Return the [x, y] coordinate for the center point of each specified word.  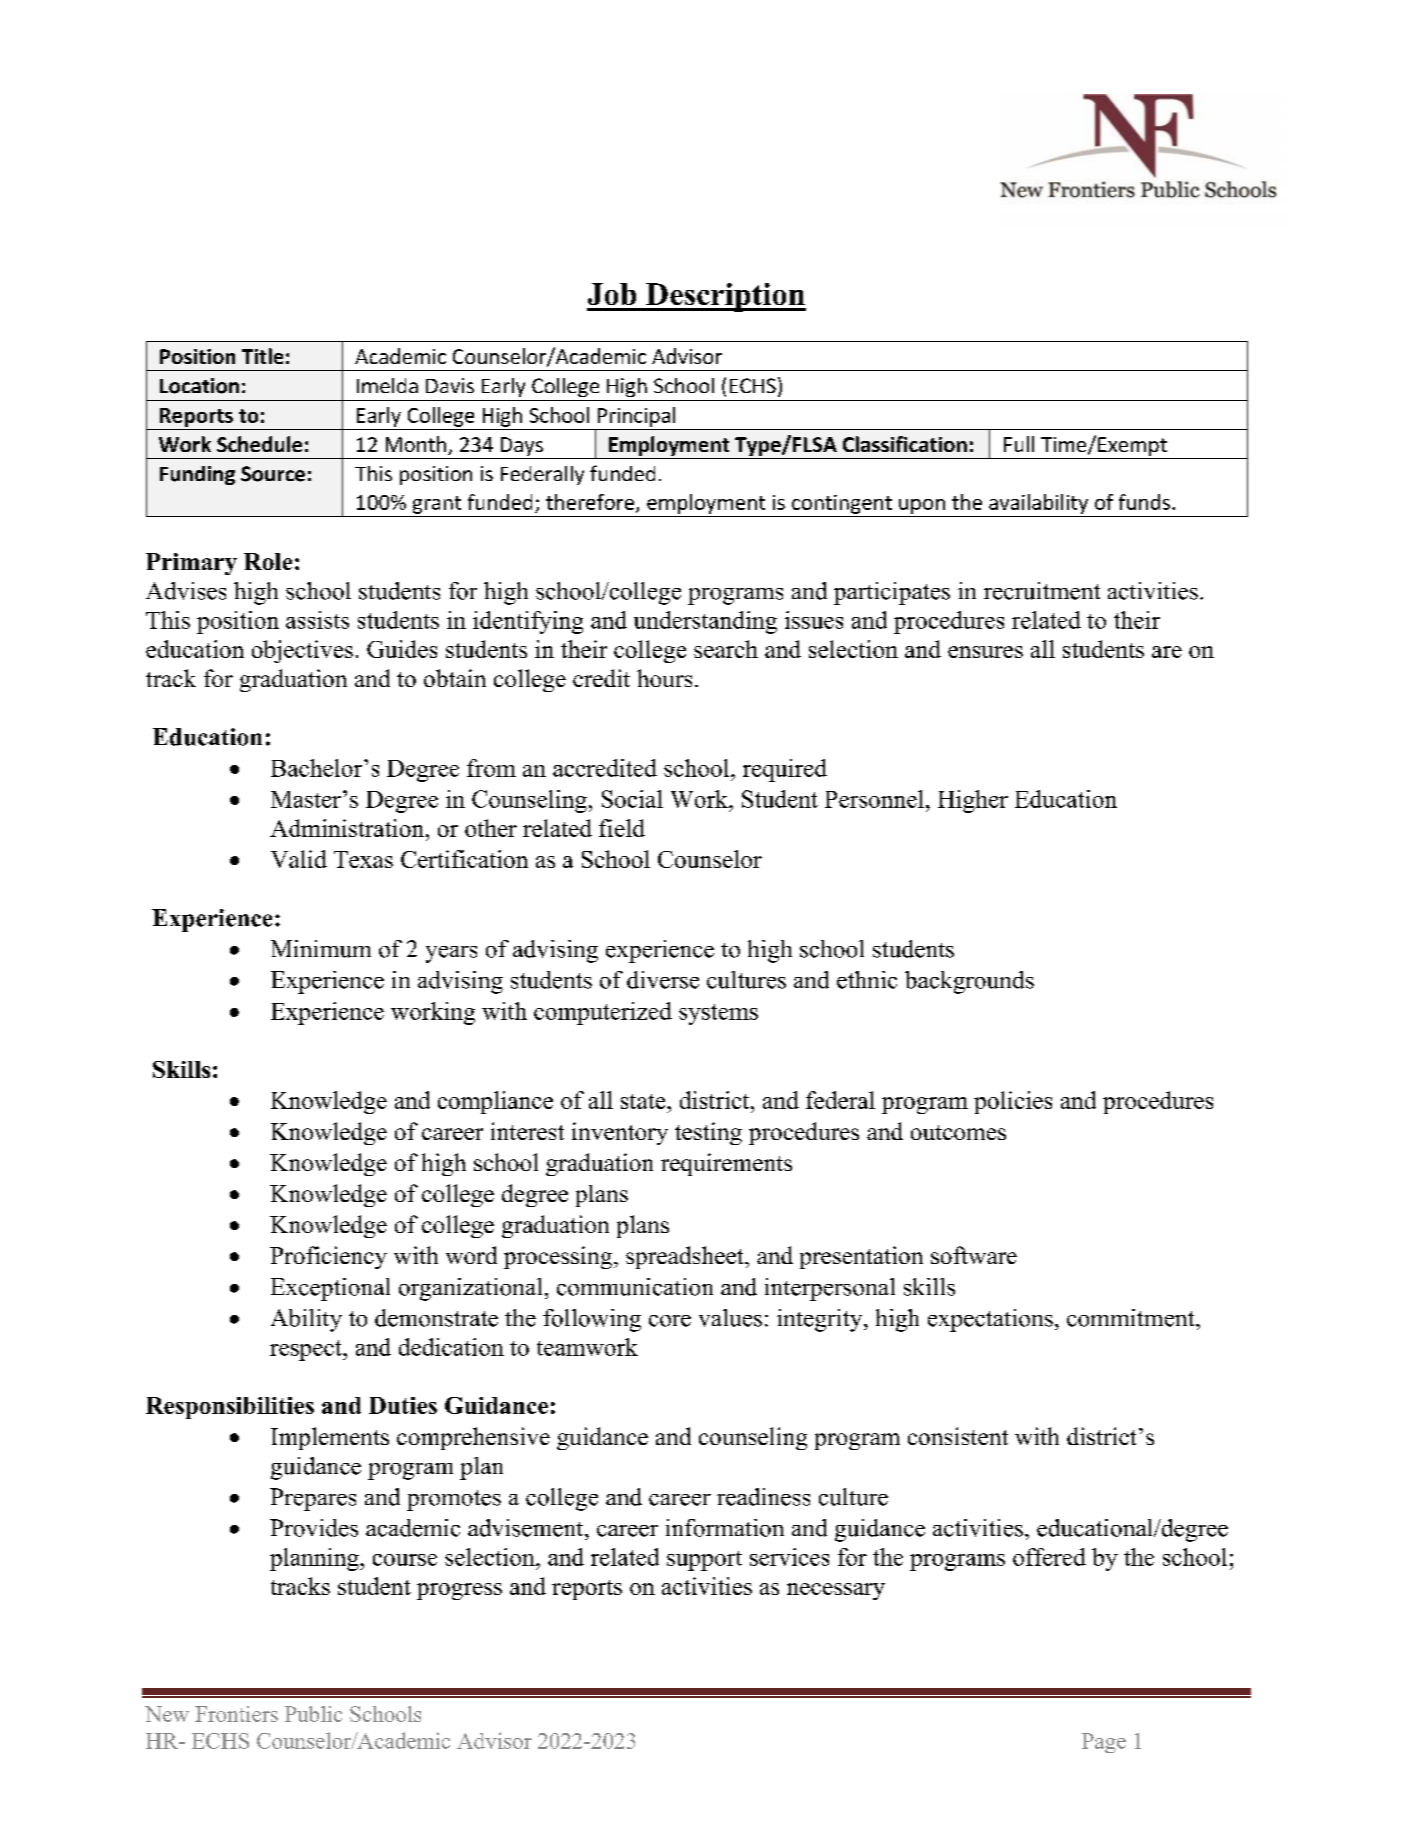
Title [262, 356]
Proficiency [328, 1257]
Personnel [874, 799]
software [974, 1255]
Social [632, 799]
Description [725, 297]
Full [1019, 444]
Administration [347, 828]
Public [313, 1714]
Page [1104, 1743]
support [704, 1561]
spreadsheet [686, 1257]
